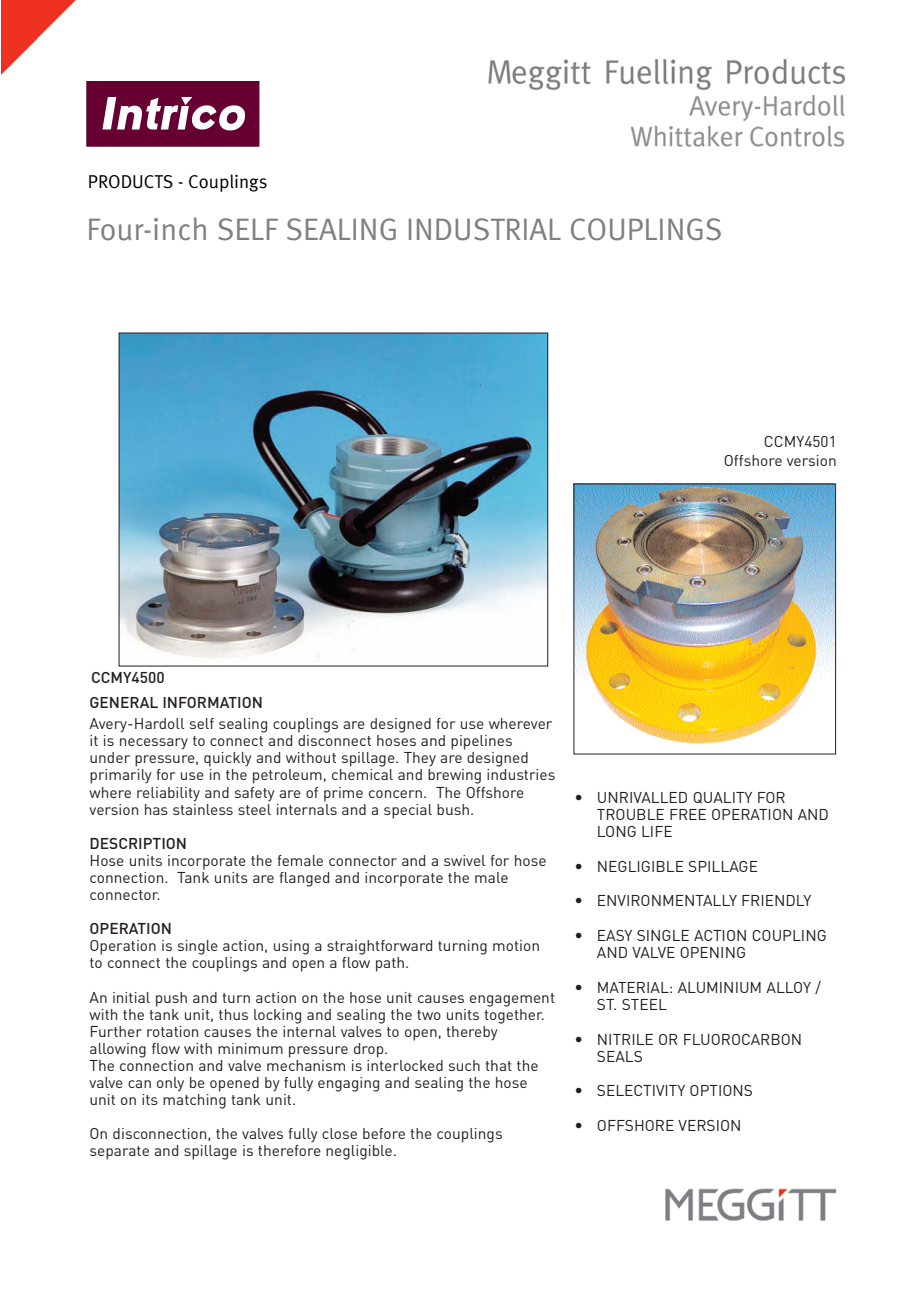  I want to click on pipelines, so click(481, 742).
